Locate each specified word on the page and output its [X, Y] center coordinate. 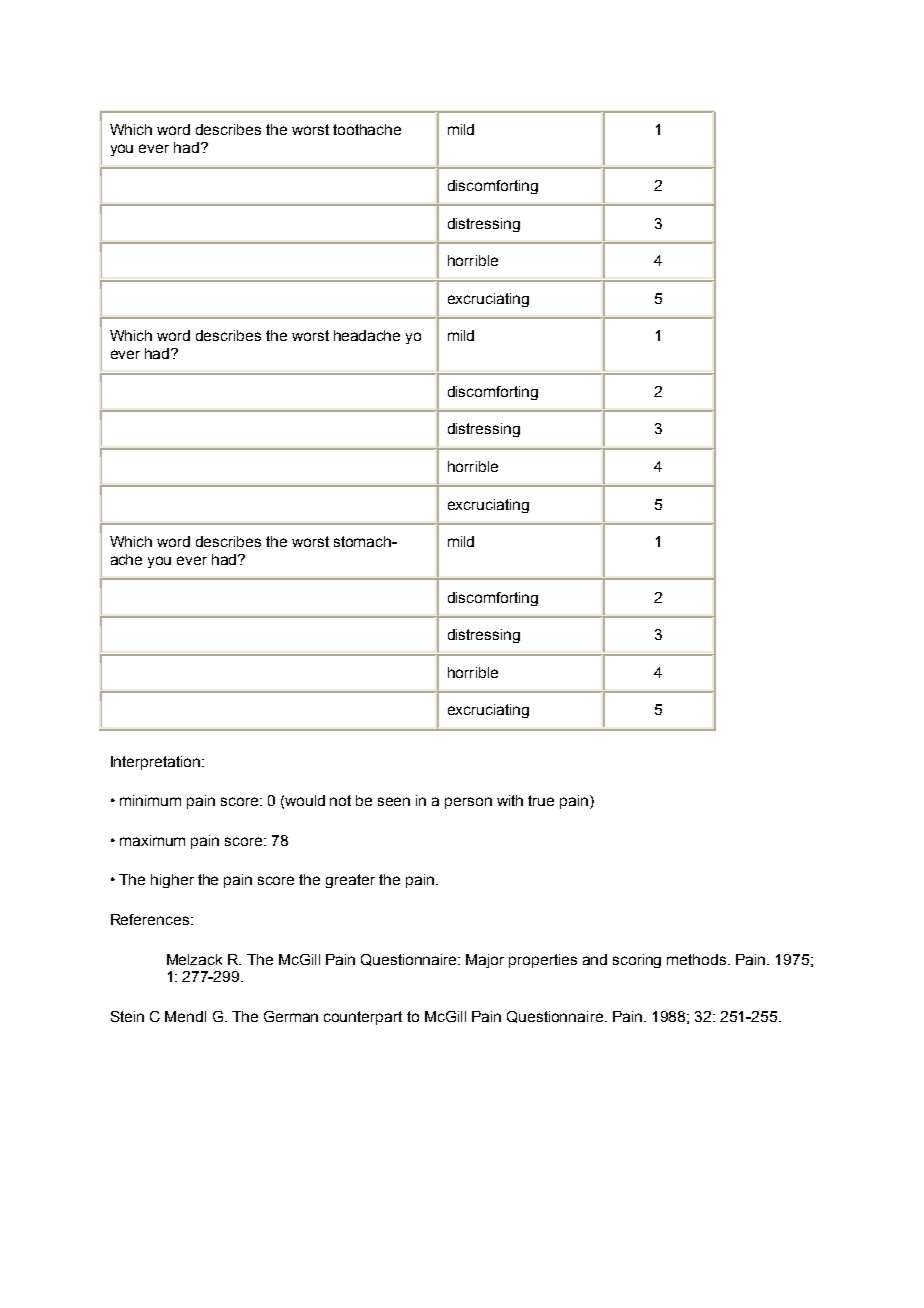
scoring [637, 961]
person [468, 803]
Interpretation [157, 763]
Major [485, 961]
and [595, 959]
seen [394, 801]
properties [543, 961]
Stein [127, 1016]
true [541, 800]
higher [172, 881]
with [510, 800]
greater [350, 881]
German [291, 1016]
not [340, 800]
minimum [150, 800]
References [150, 919]
